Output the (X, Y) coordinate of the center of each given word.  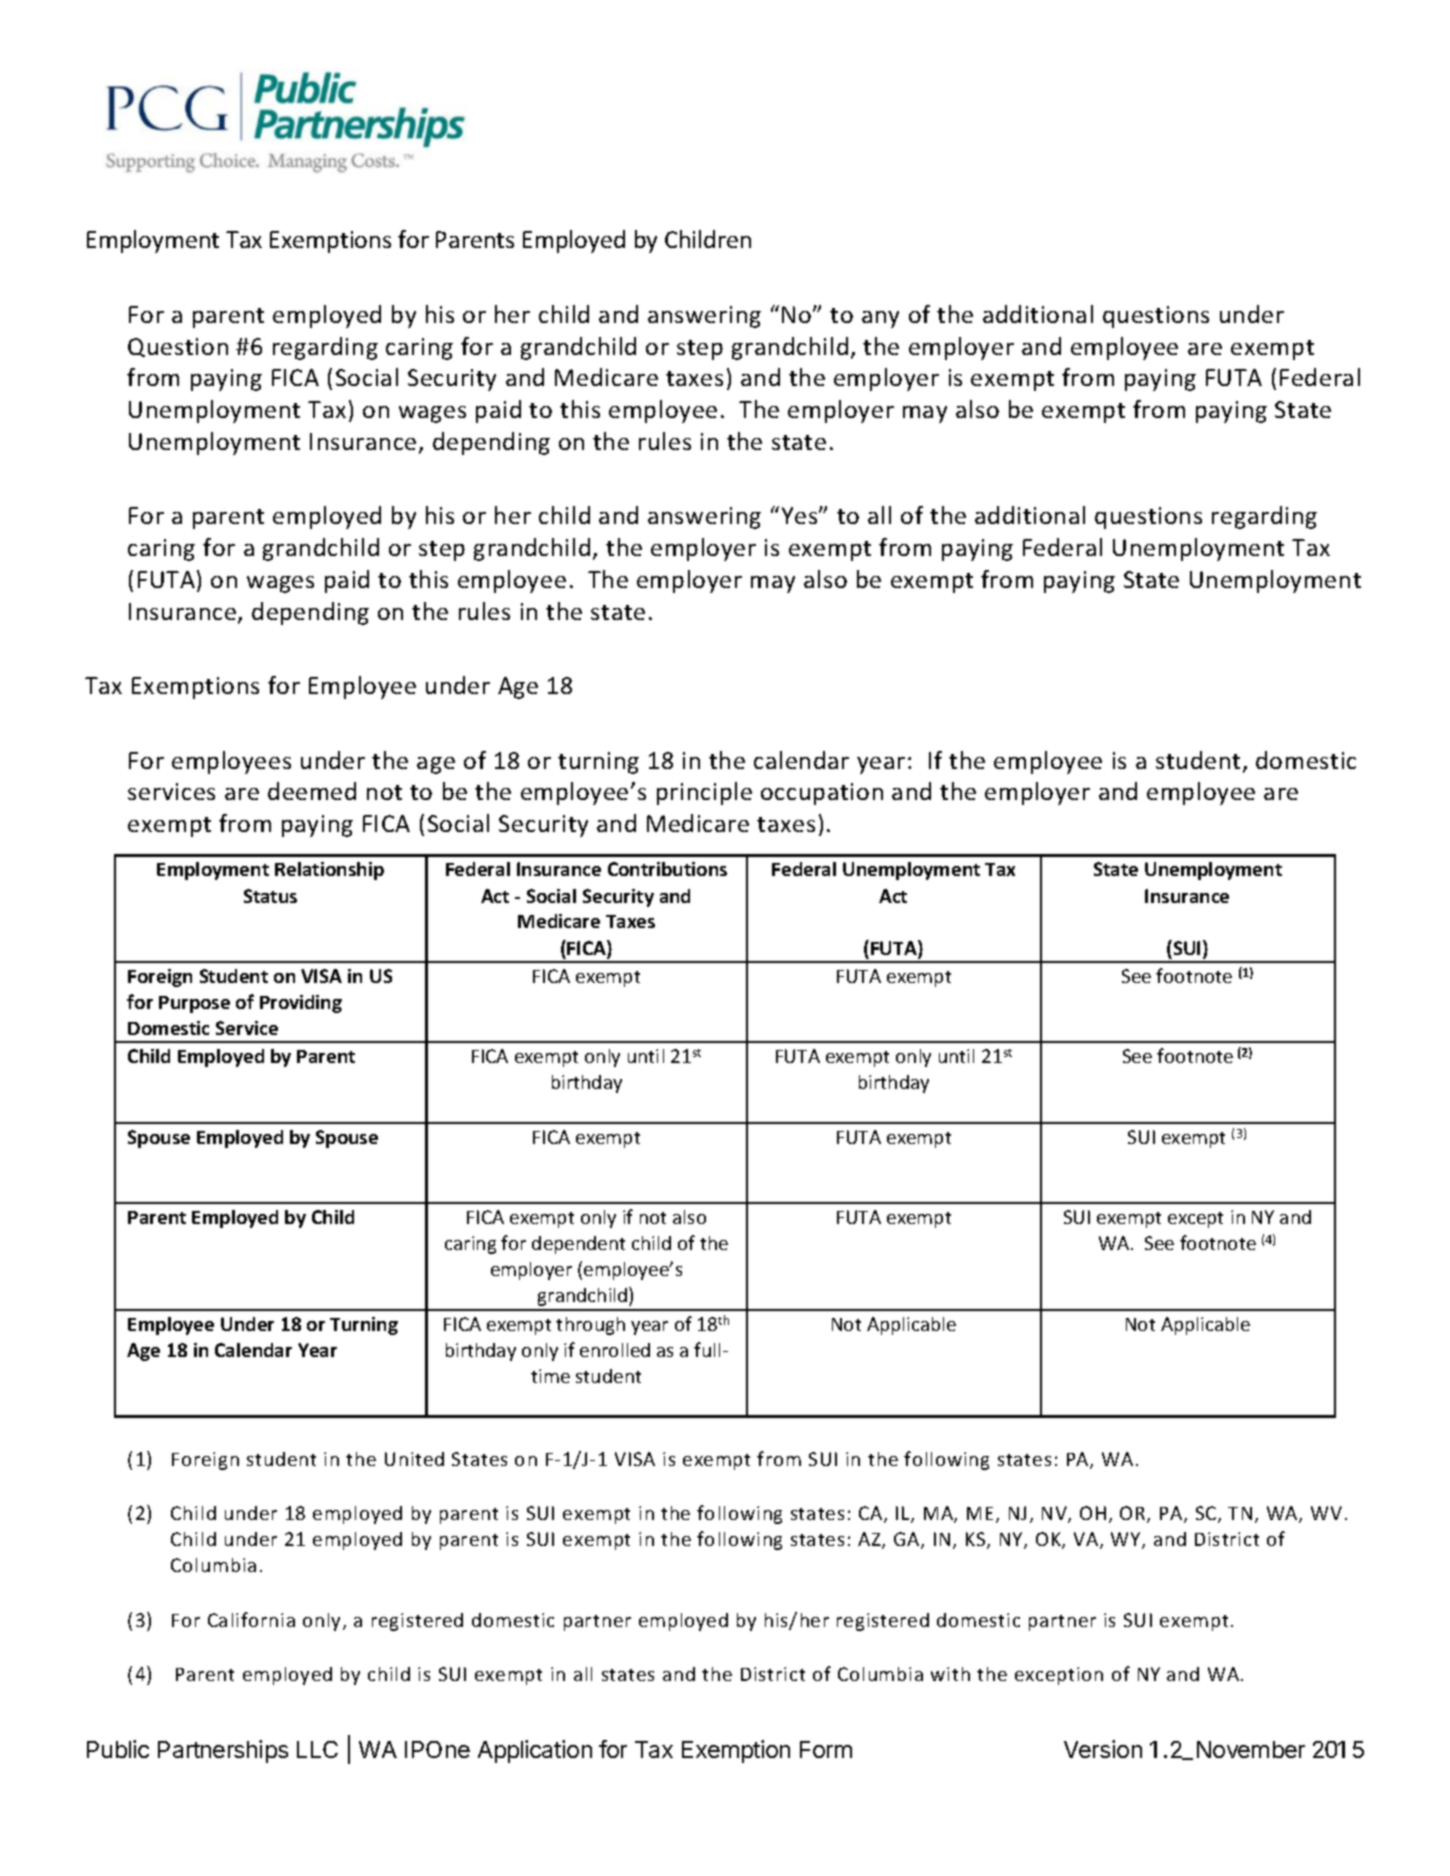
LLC (317, 1749)
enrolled (615, 1350)
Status (270, 896)
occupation (822, 794)
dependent (578, 1245)
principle (704, 793)
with (950, 1674)
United (414, 1459)
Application (535, 1751)
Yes (801, 515)
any (880, 319)
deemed (312, 791)
